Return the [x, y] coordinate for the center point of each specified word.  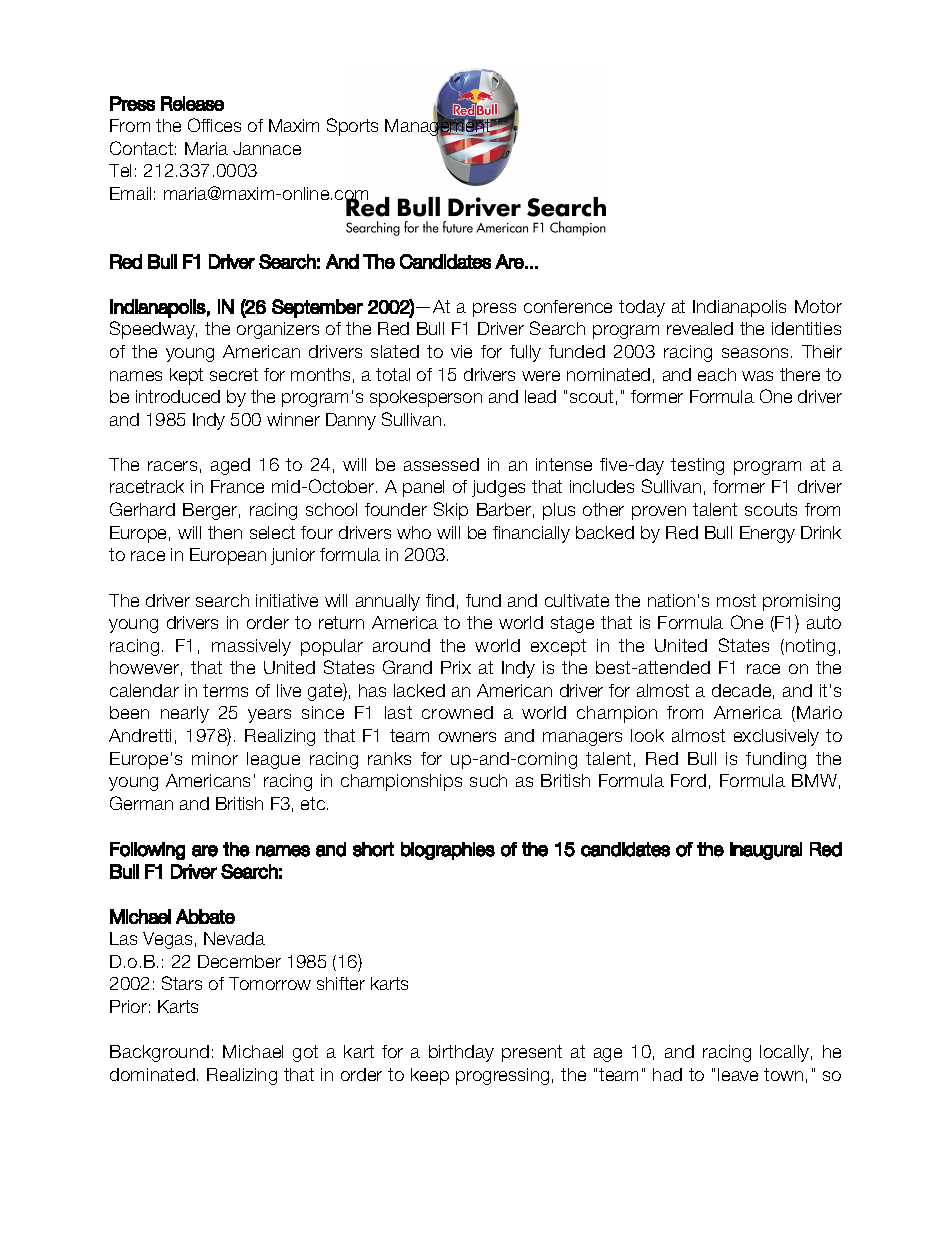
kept [186, 376]
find [440, 600]
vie [461, 351]
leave [738, 1074]
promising [801, 602]
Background [159, 1053]
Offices [214, 125]
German [141, 803]
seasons [755, 353]
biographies [448, 851]
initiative [287, 600]
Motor [818, 306]
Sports [352, 127]
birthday [461, 1053]
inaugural [766, 851]
